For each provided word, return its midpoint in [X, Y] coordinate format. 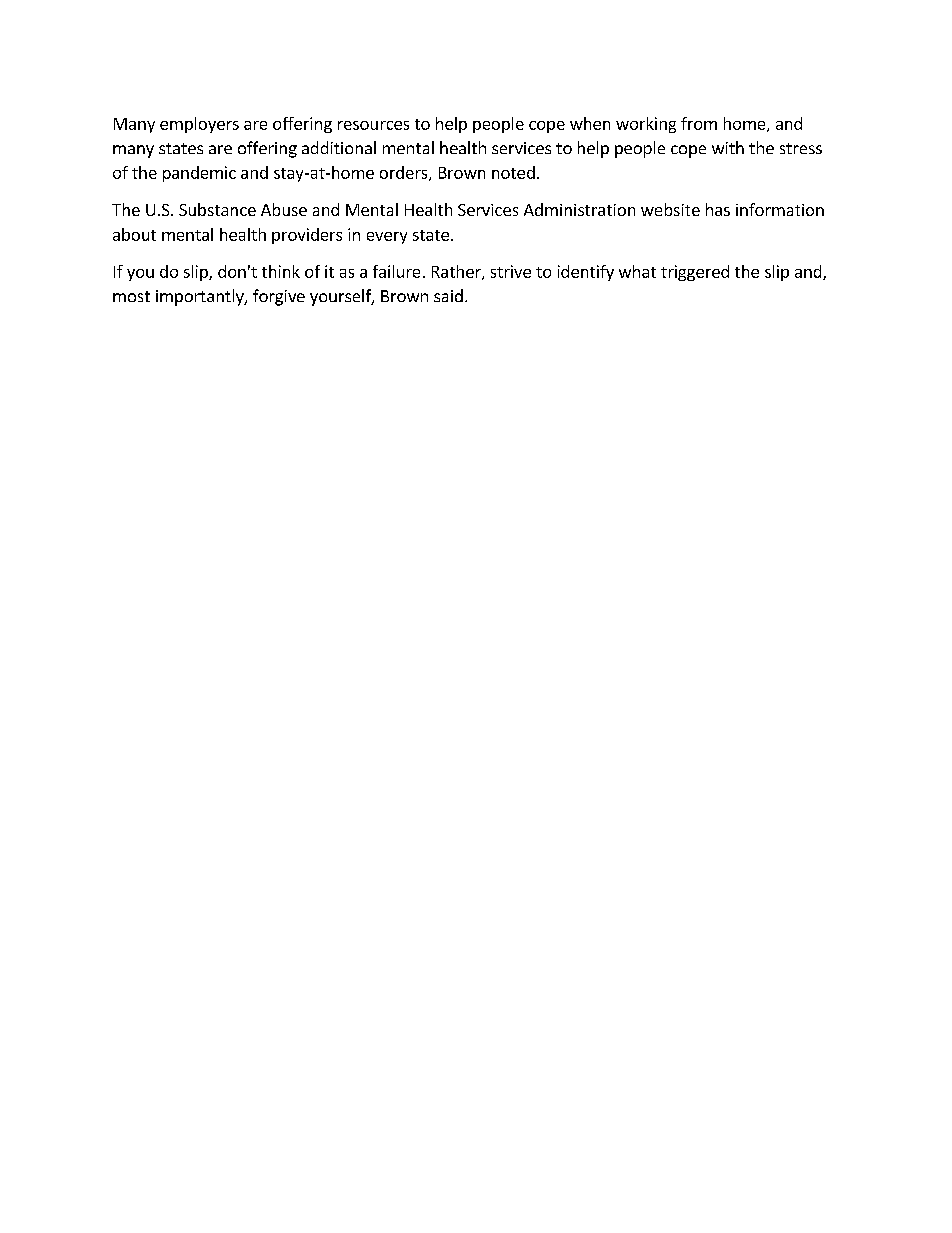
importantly [201, 297]
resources [373, 125]
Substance [217, 209]
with [728, 147]
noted [513, 172]
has [718, 209]
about [134, 234]
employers [199, 125]
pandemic [199, 174]
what [637, 271]
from [699, 123]
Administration [579, 209]
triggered [695, 273]
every [387, 238]
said [448, 295]
